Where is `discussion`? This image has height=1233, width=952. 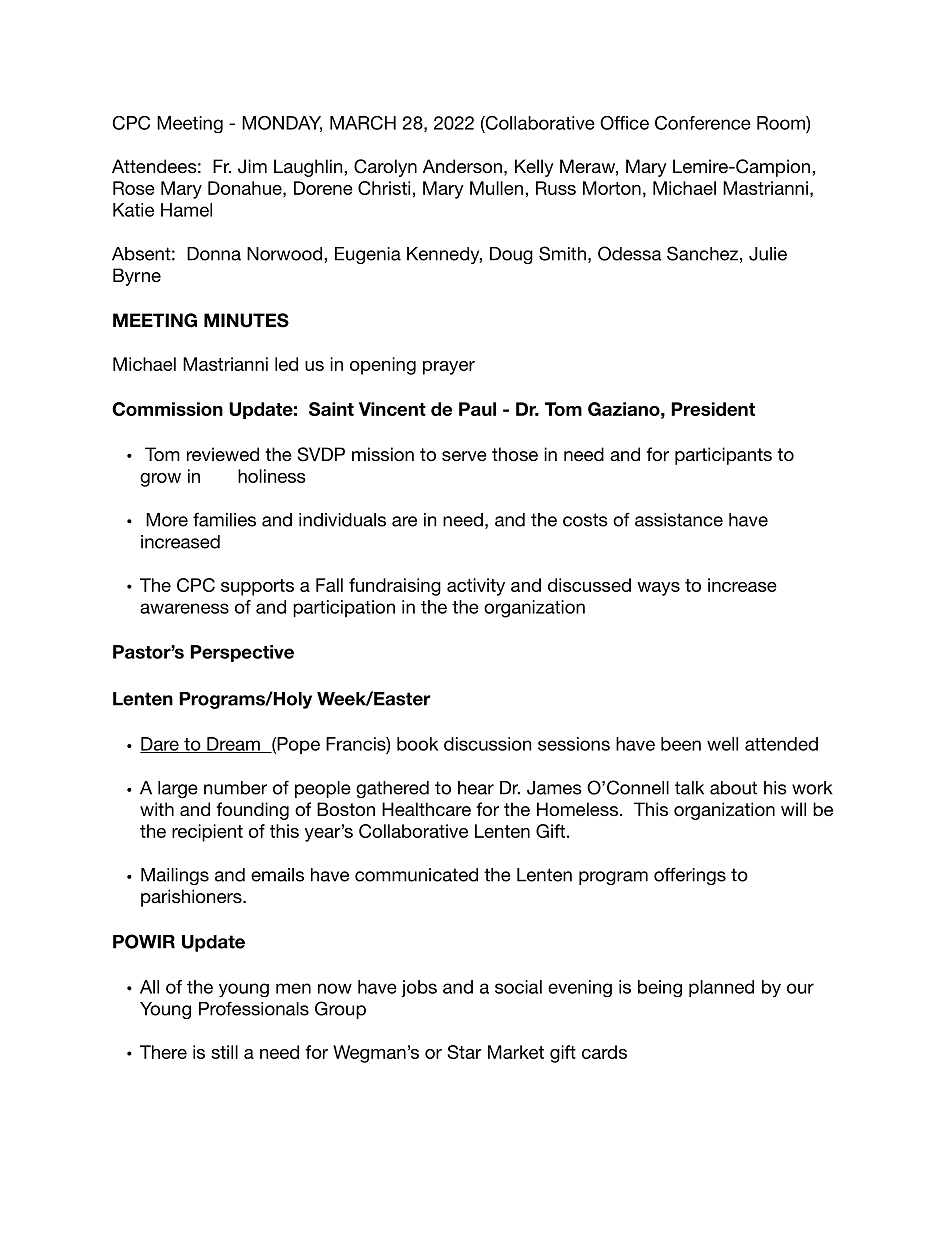
discussion is located at coordinates (487, 744).
